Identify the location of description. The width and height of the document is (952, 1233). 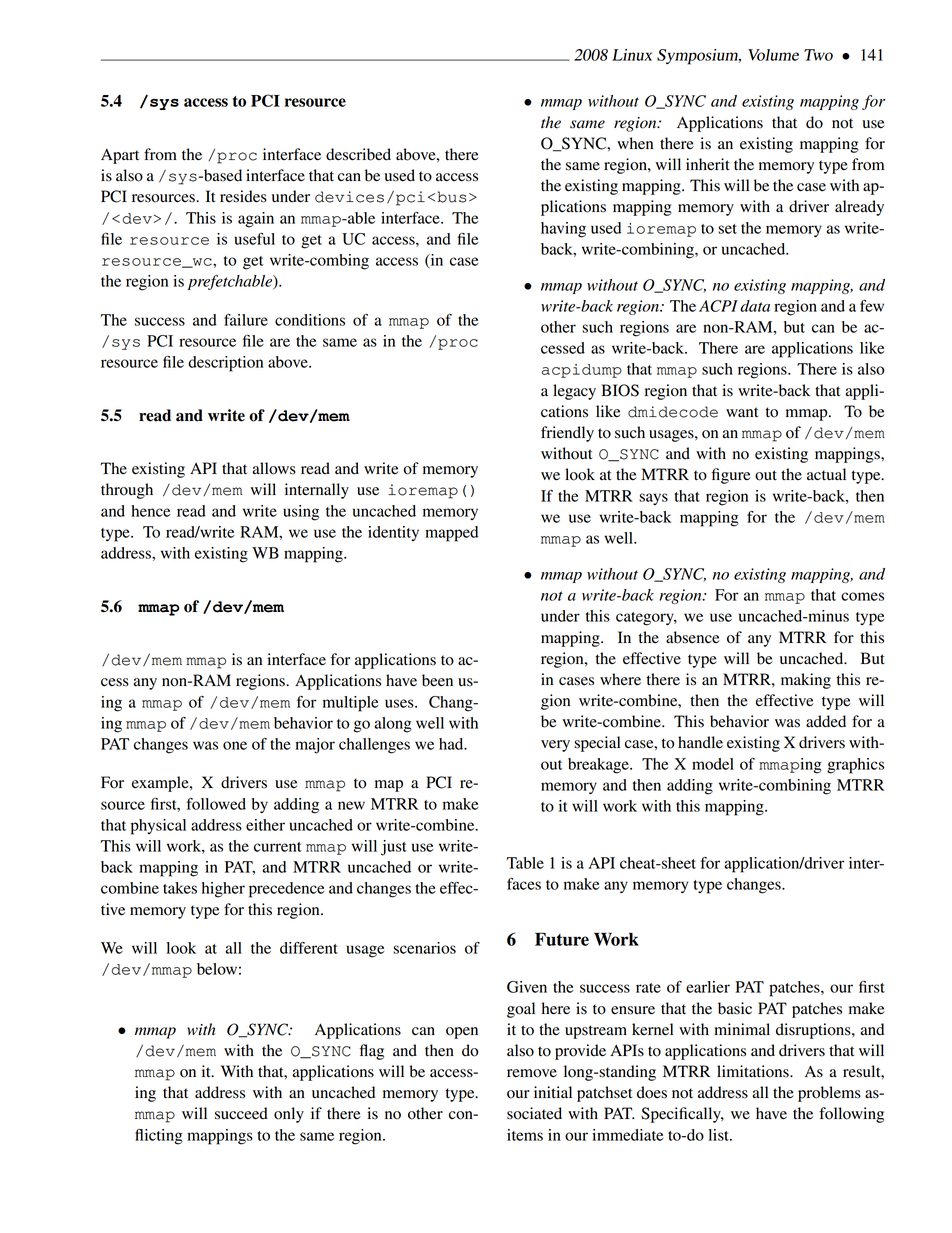
(225, 364).
